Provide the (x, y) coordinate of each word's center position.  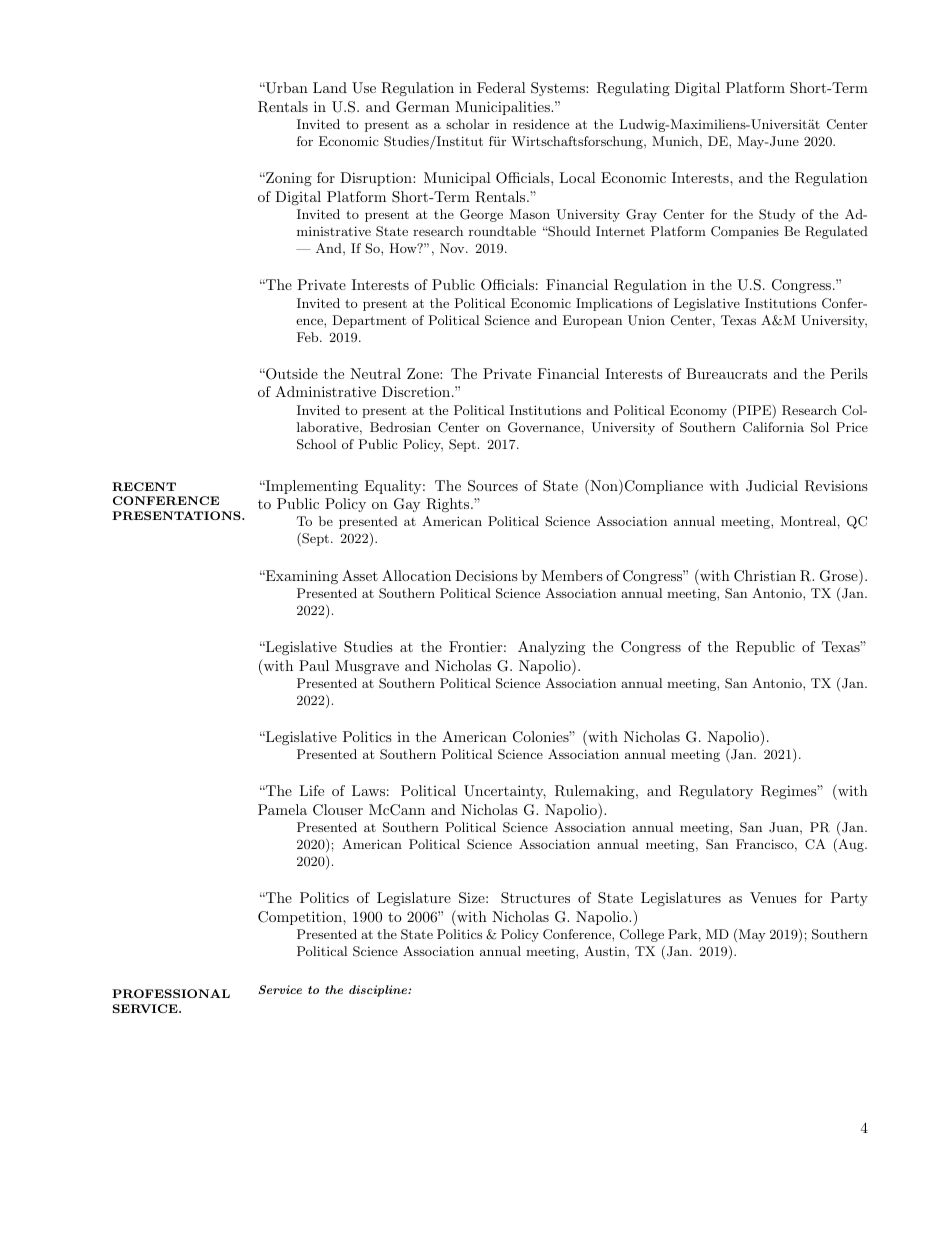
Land (330, 87)
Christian (765, 576)
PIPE (753, 410)
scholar (467, 124)
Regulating (633, 89)
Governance (544, 427)
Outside (291, 374)
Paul (314, 665)
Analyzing (551, 648)
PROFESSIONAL (171, 993)
